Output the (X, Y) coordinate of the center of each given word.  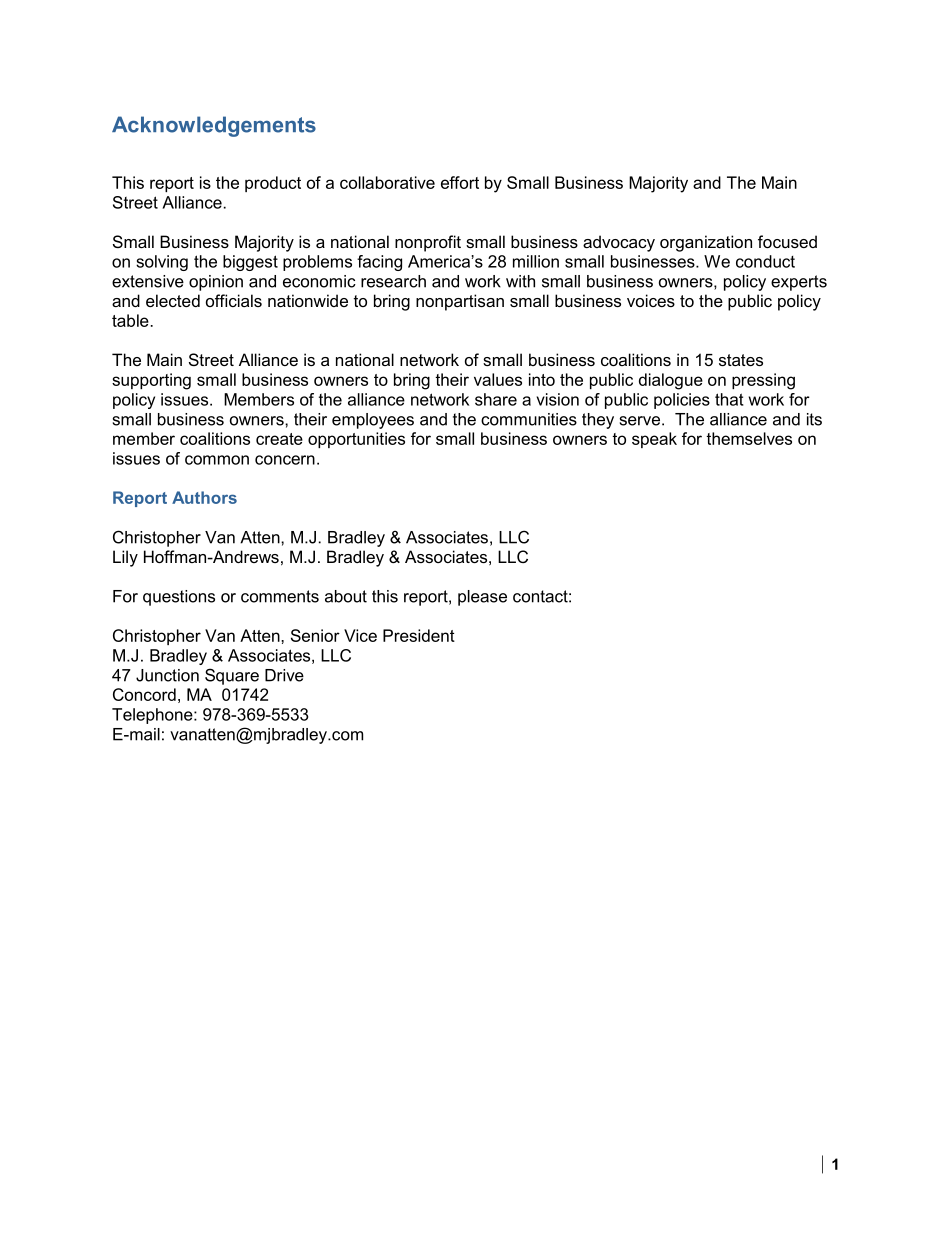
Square (232, 676)
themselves (749, 438)
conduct (765, 261)
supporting (151, 381)
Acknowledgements (214, 126)
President (419, 635)
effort (460, 182)
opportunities (356, 440)
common (217, 460)
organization (706, 243)
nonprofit (428, 243)
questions (179, 598)
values (498, 379)
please (482, 598)
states (741, 360)
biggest (250, 263)
